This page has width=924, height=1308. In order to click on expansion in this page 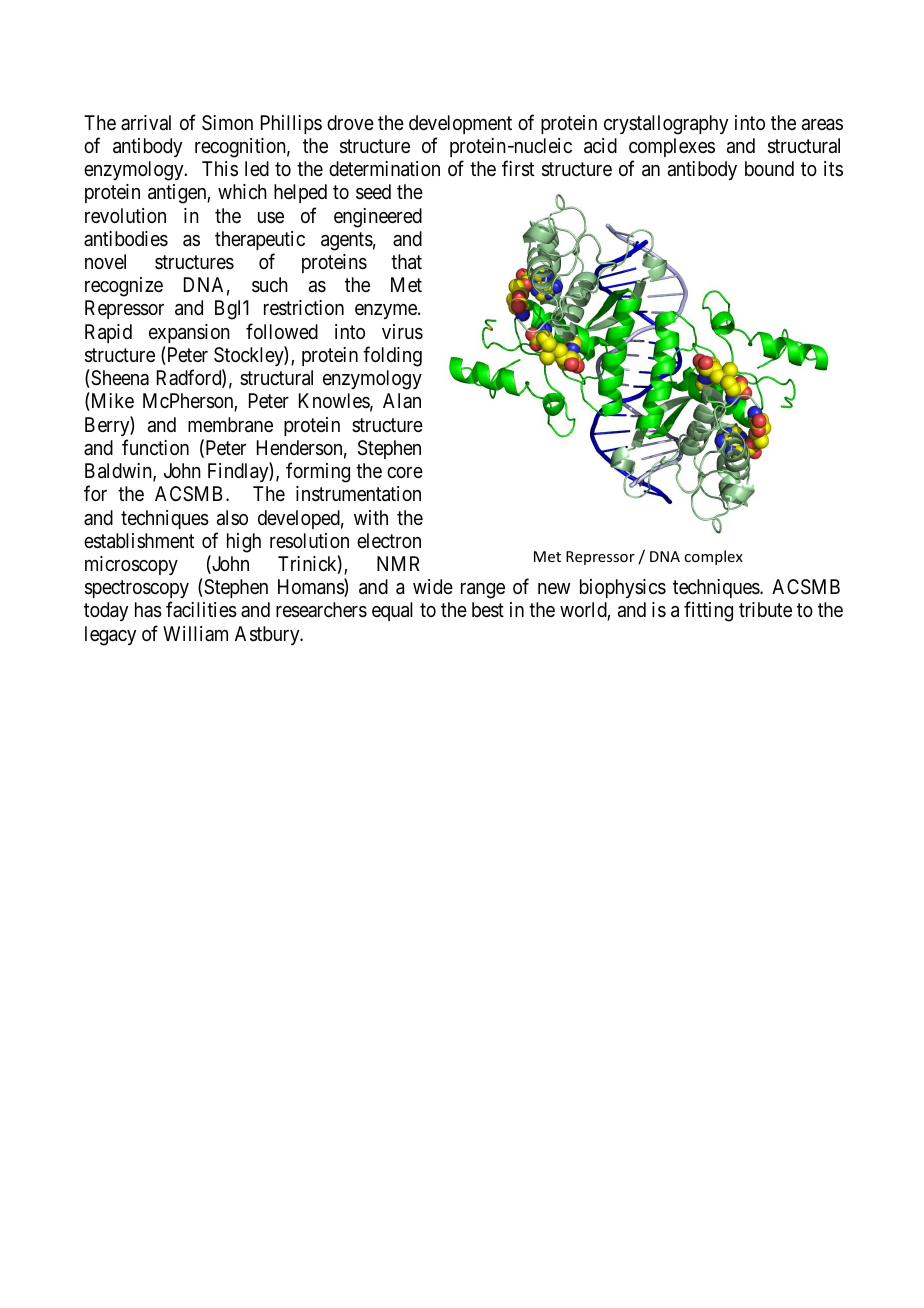, I will do `click(189, 333)`.
